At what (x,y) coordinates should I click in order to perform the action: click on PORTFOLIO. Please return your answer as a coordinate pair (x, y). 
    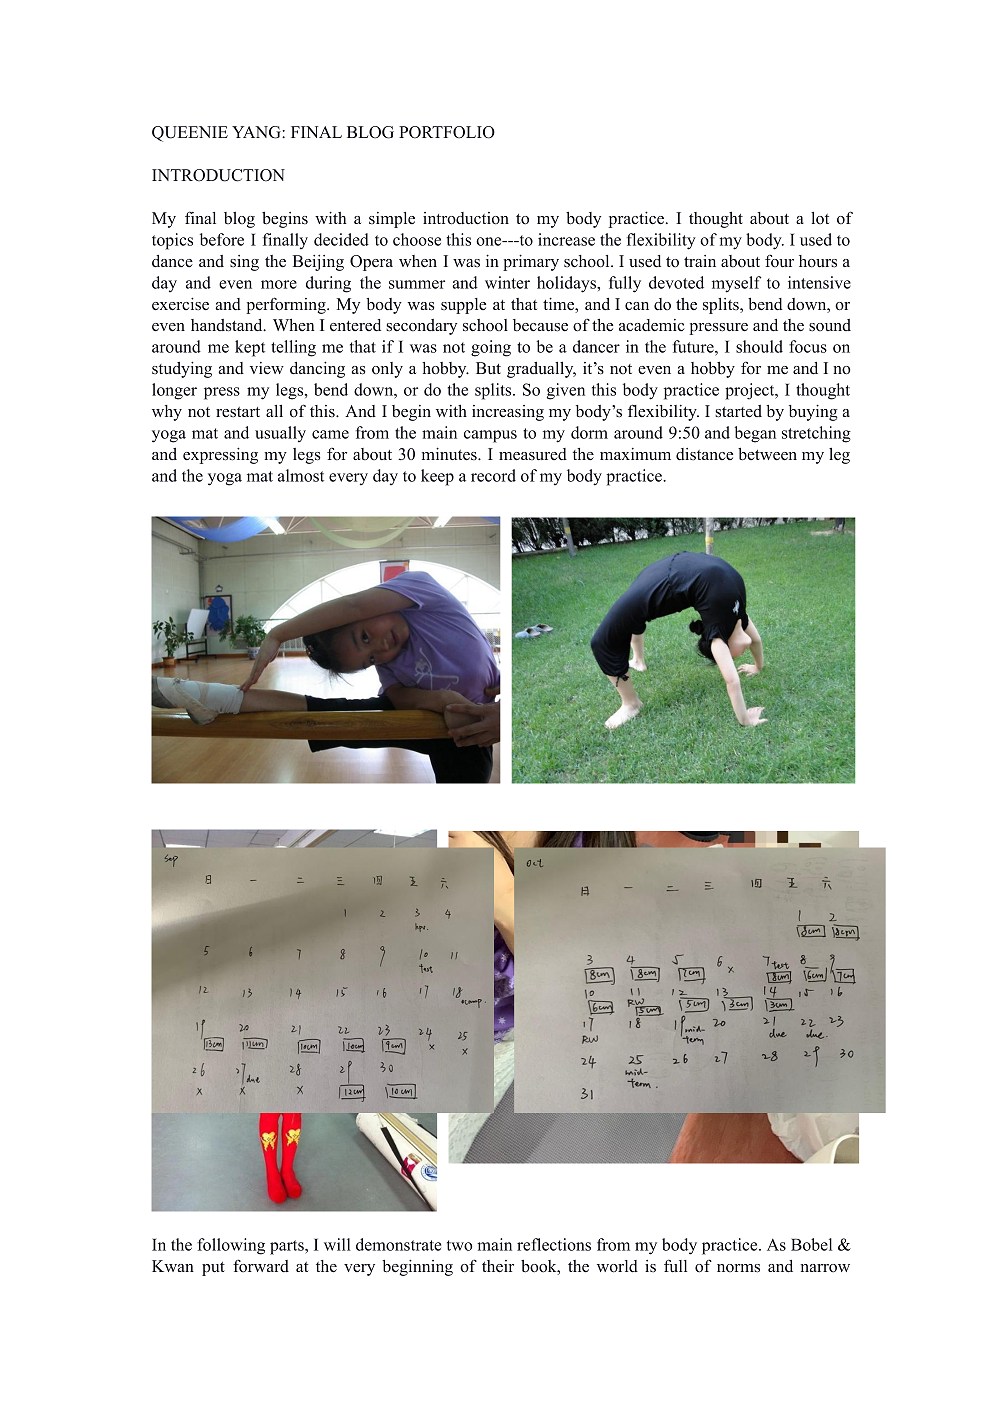
    Looking at the image, I should click on (447, 132).
